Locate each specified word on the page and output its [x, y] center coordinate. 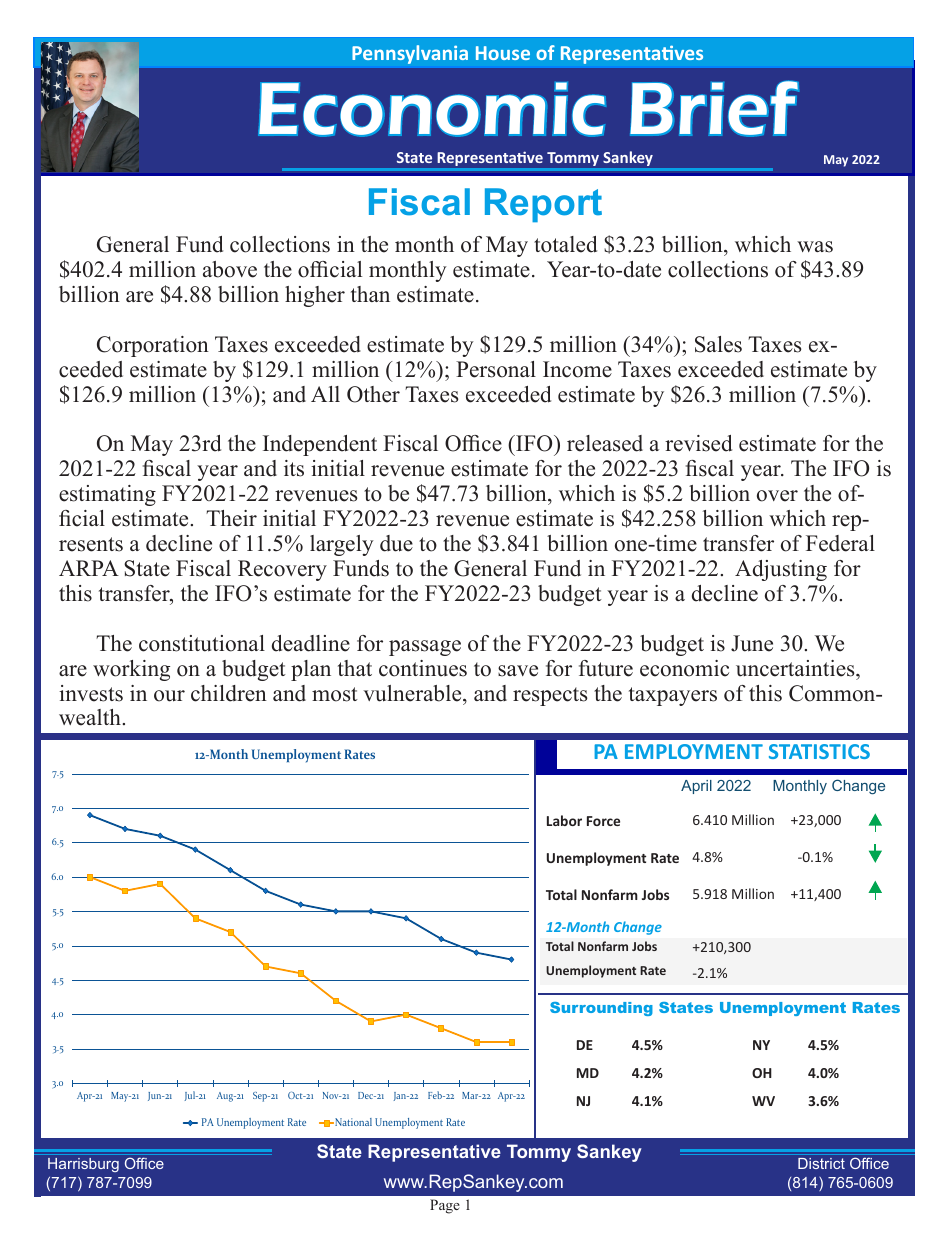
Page [445, 1206]
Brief [714, 108]
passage [425, 648]
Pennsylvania [410, 54]
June [752, 643]
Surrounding [601, 1009]
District [821, 1163]
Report [543, 205]
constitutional [202, 643]
